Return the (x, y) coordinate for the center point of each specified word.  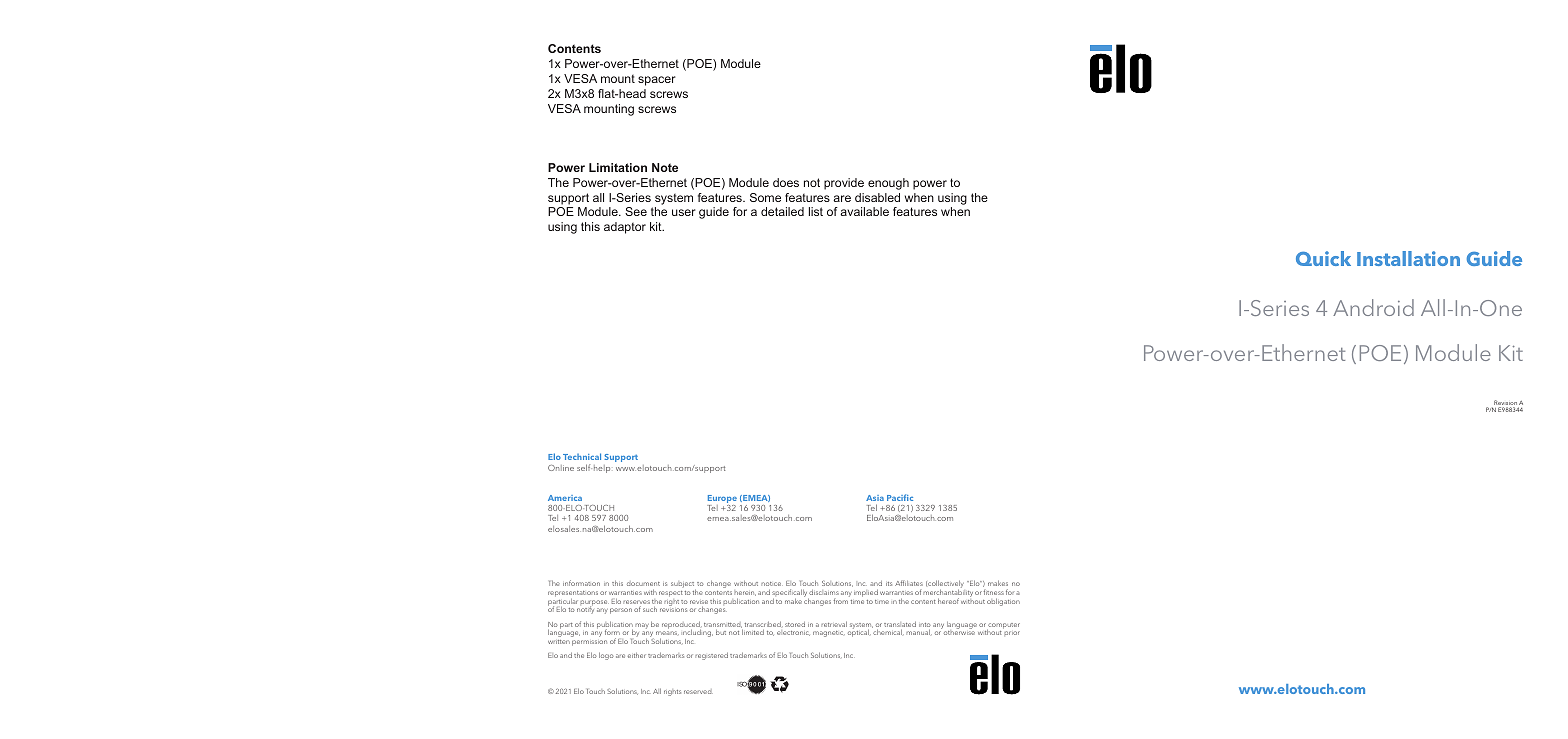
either (637, 655)
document (643, 583)
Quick (1323, 258)
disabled (877, 197)
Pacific (900, 497)
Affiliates (909, 583)
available (864, 211)
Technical (582, 456)
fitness (994, 592)
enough (888, 184)
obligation (1003, 602)
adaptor (625, 228)
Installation (1408, 258)
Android (1373, 307)
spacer (657, 81)
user (684, 212)
